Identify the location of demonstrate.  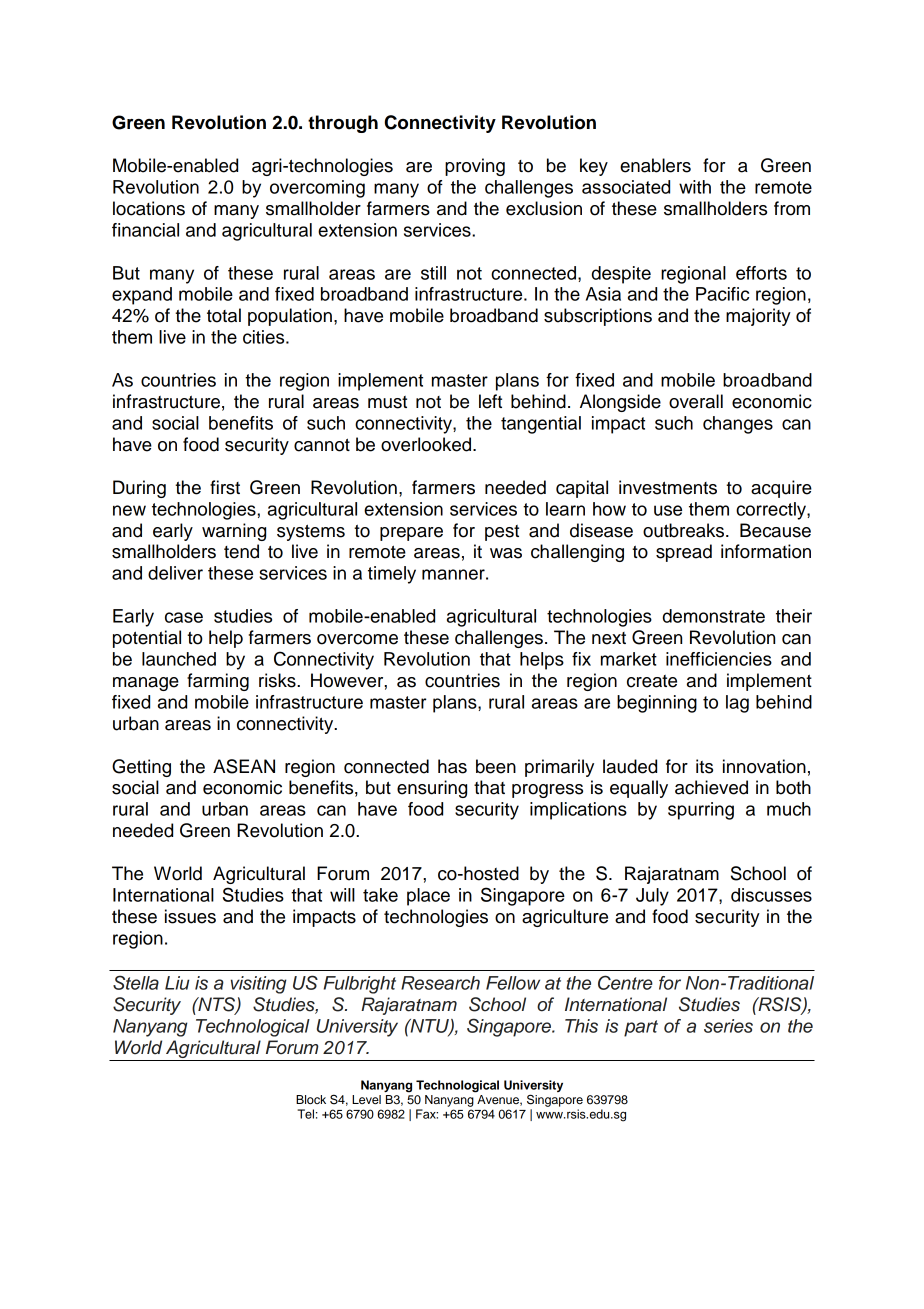
(714, 616).
